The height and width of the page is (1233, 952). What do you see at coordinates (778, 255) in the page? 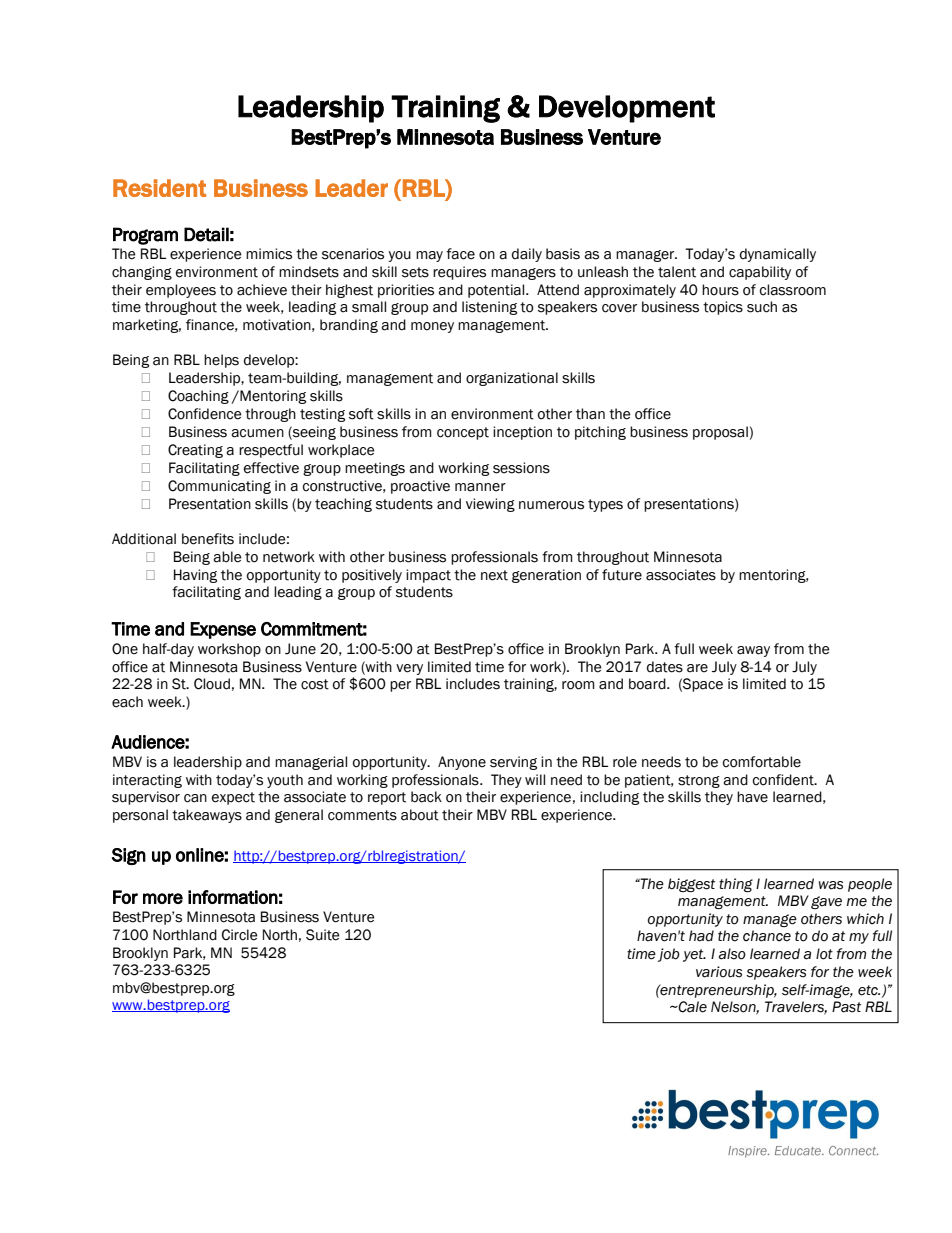
I see `dynamically` at bounding box center [778, 255].
